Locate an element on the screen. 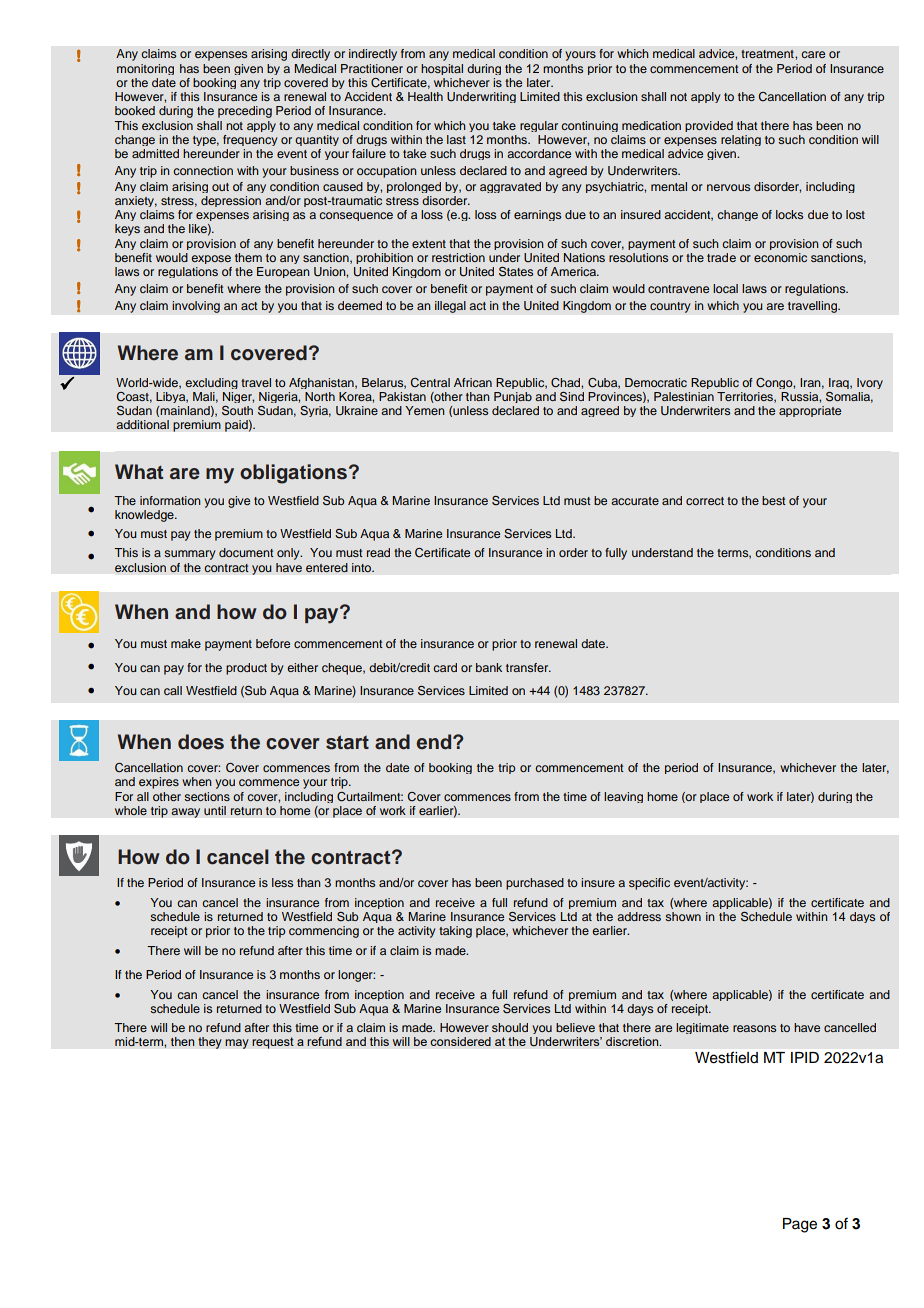 This screenshot has height=1308, width=924. Page is located at coordinates (800, 1225).
